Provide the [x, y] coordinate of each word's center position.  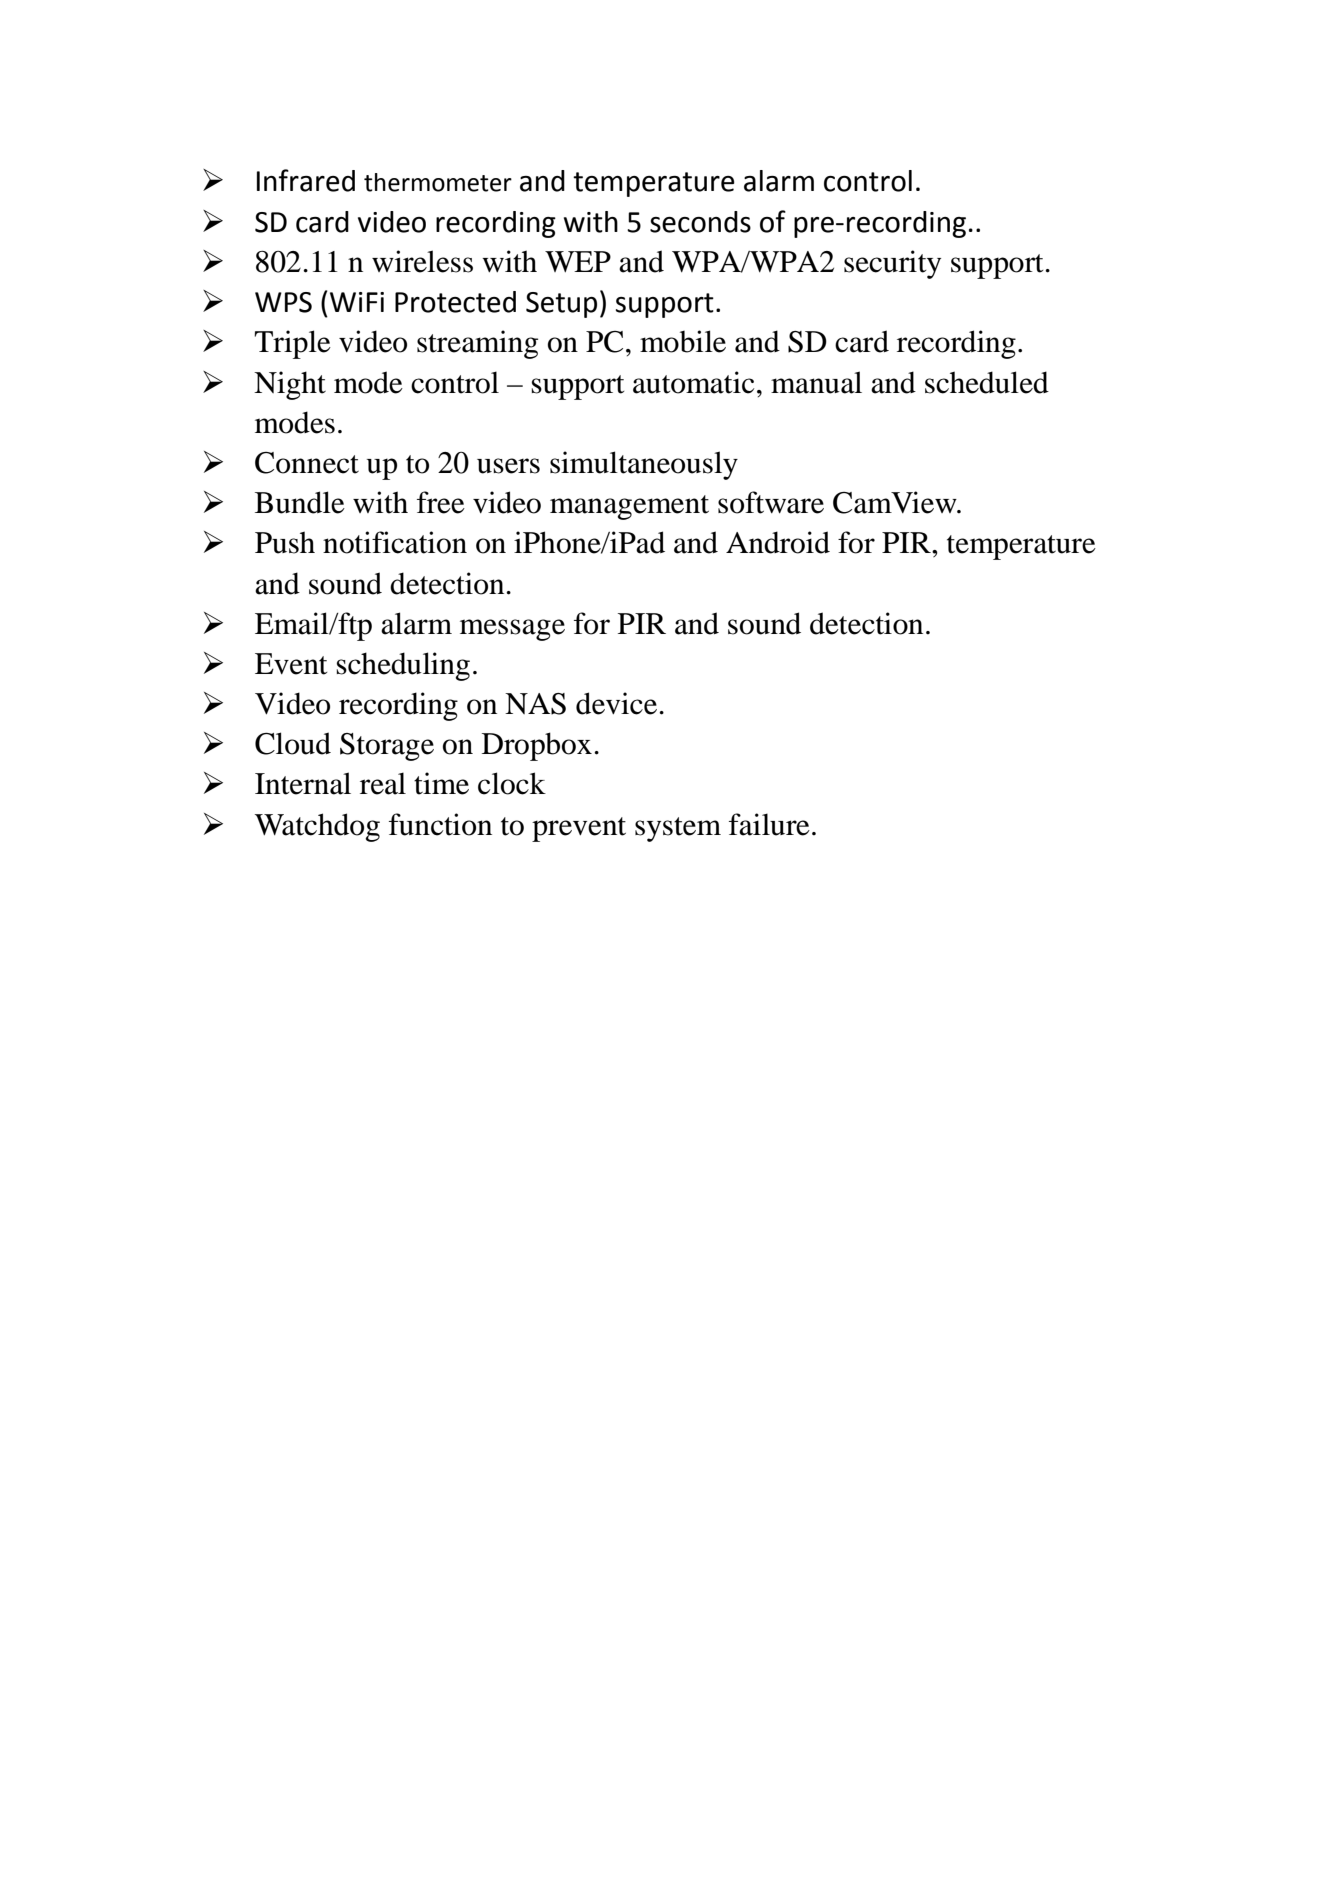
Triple [292, 344]
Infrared [306, 180]
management [629, 507]
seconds [700, 222]
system [678, 829]
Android [778, 542]
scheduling [403, 666]
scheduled [987, 382]
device [618, 703]
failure [769, 824]
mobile [683, 341]
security [892, 264]
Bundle [300, 502]
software [771, 502]
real [383, 783]
